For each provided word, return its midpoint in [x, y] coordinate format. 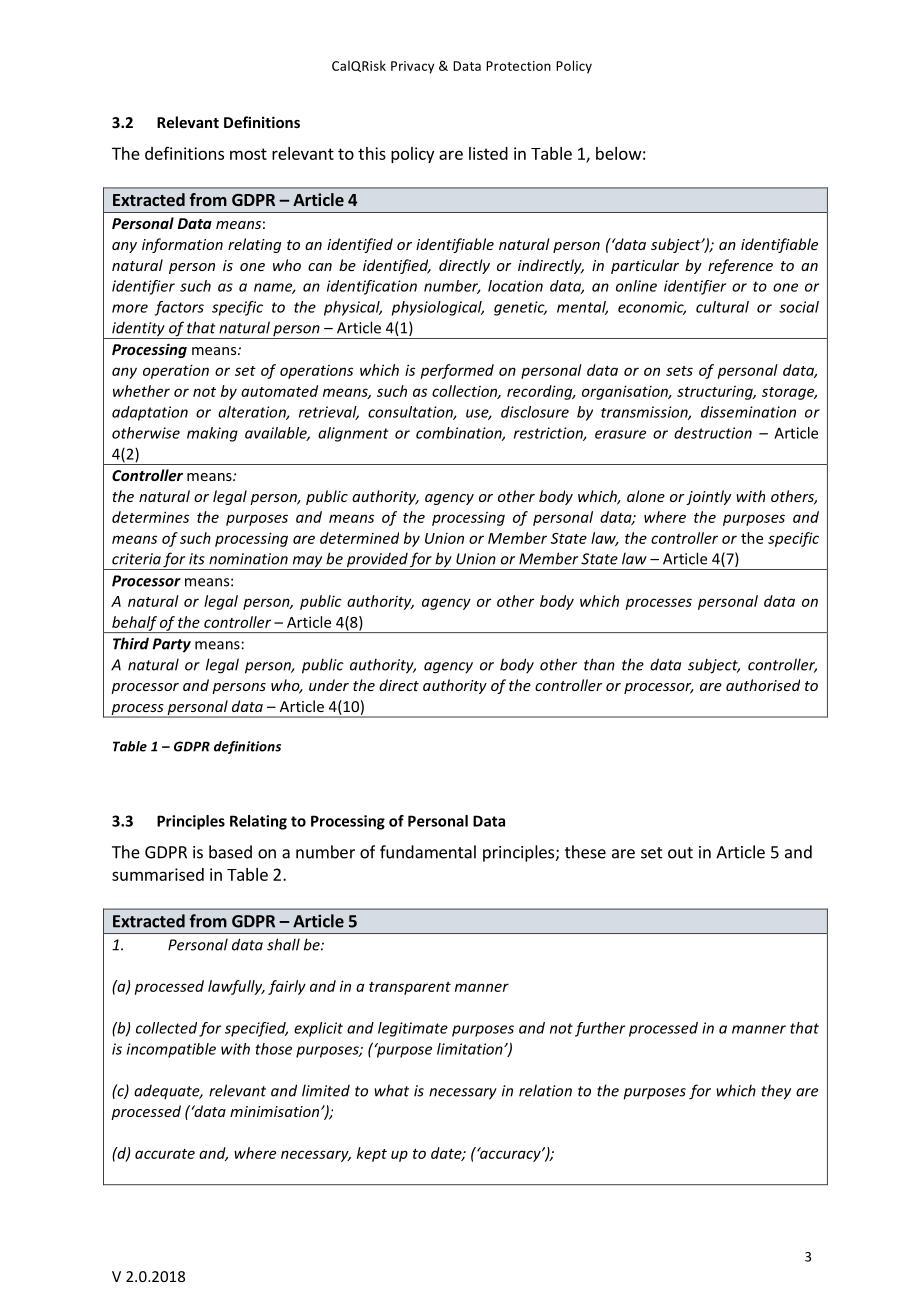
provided [376, 561]
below [619, 153]
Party [171, 645]
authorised [763, 685]
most [248, 154]
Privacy [412, 67]
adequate [168, 1092]
